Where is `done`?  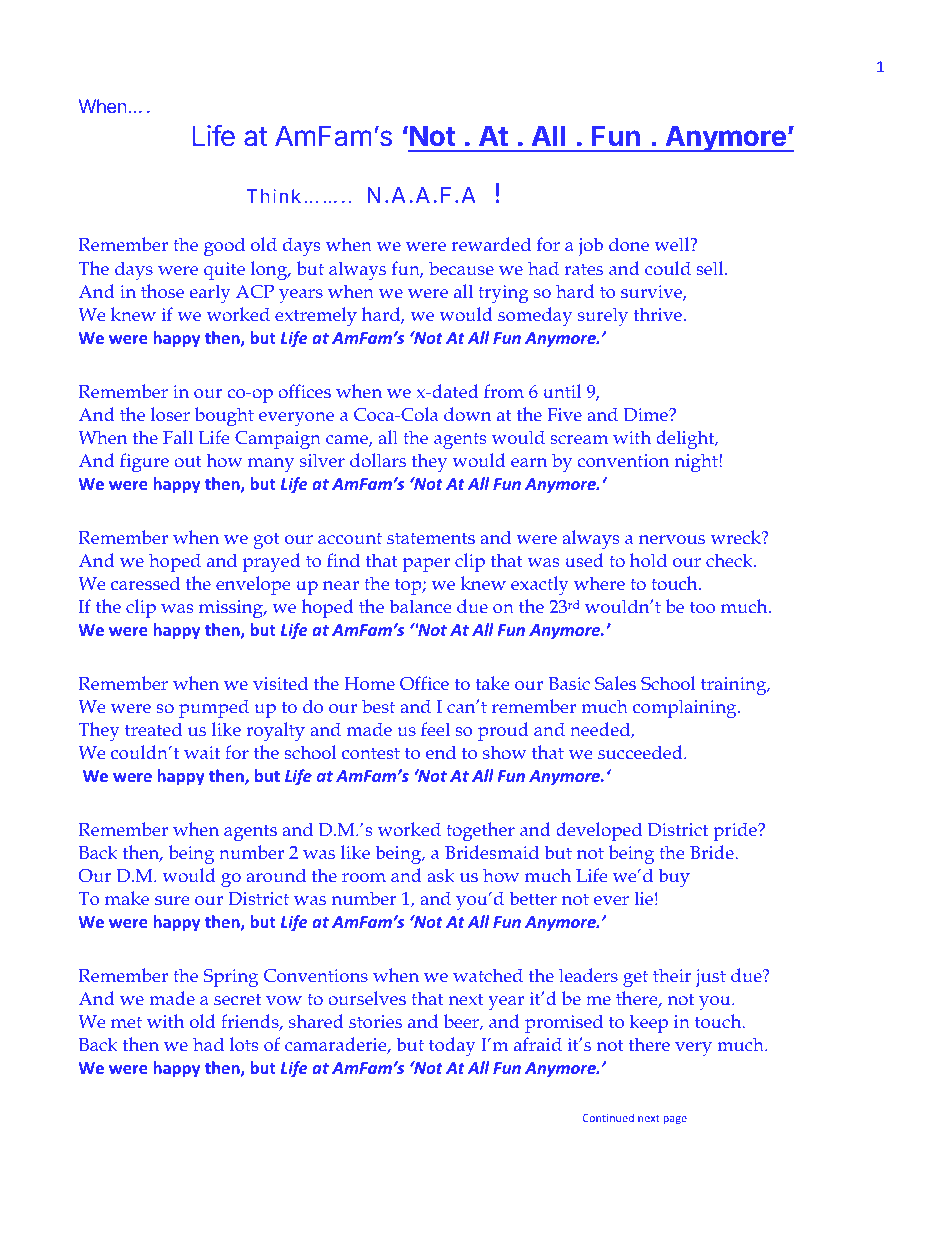
done is located at coordinates (629, 244).
